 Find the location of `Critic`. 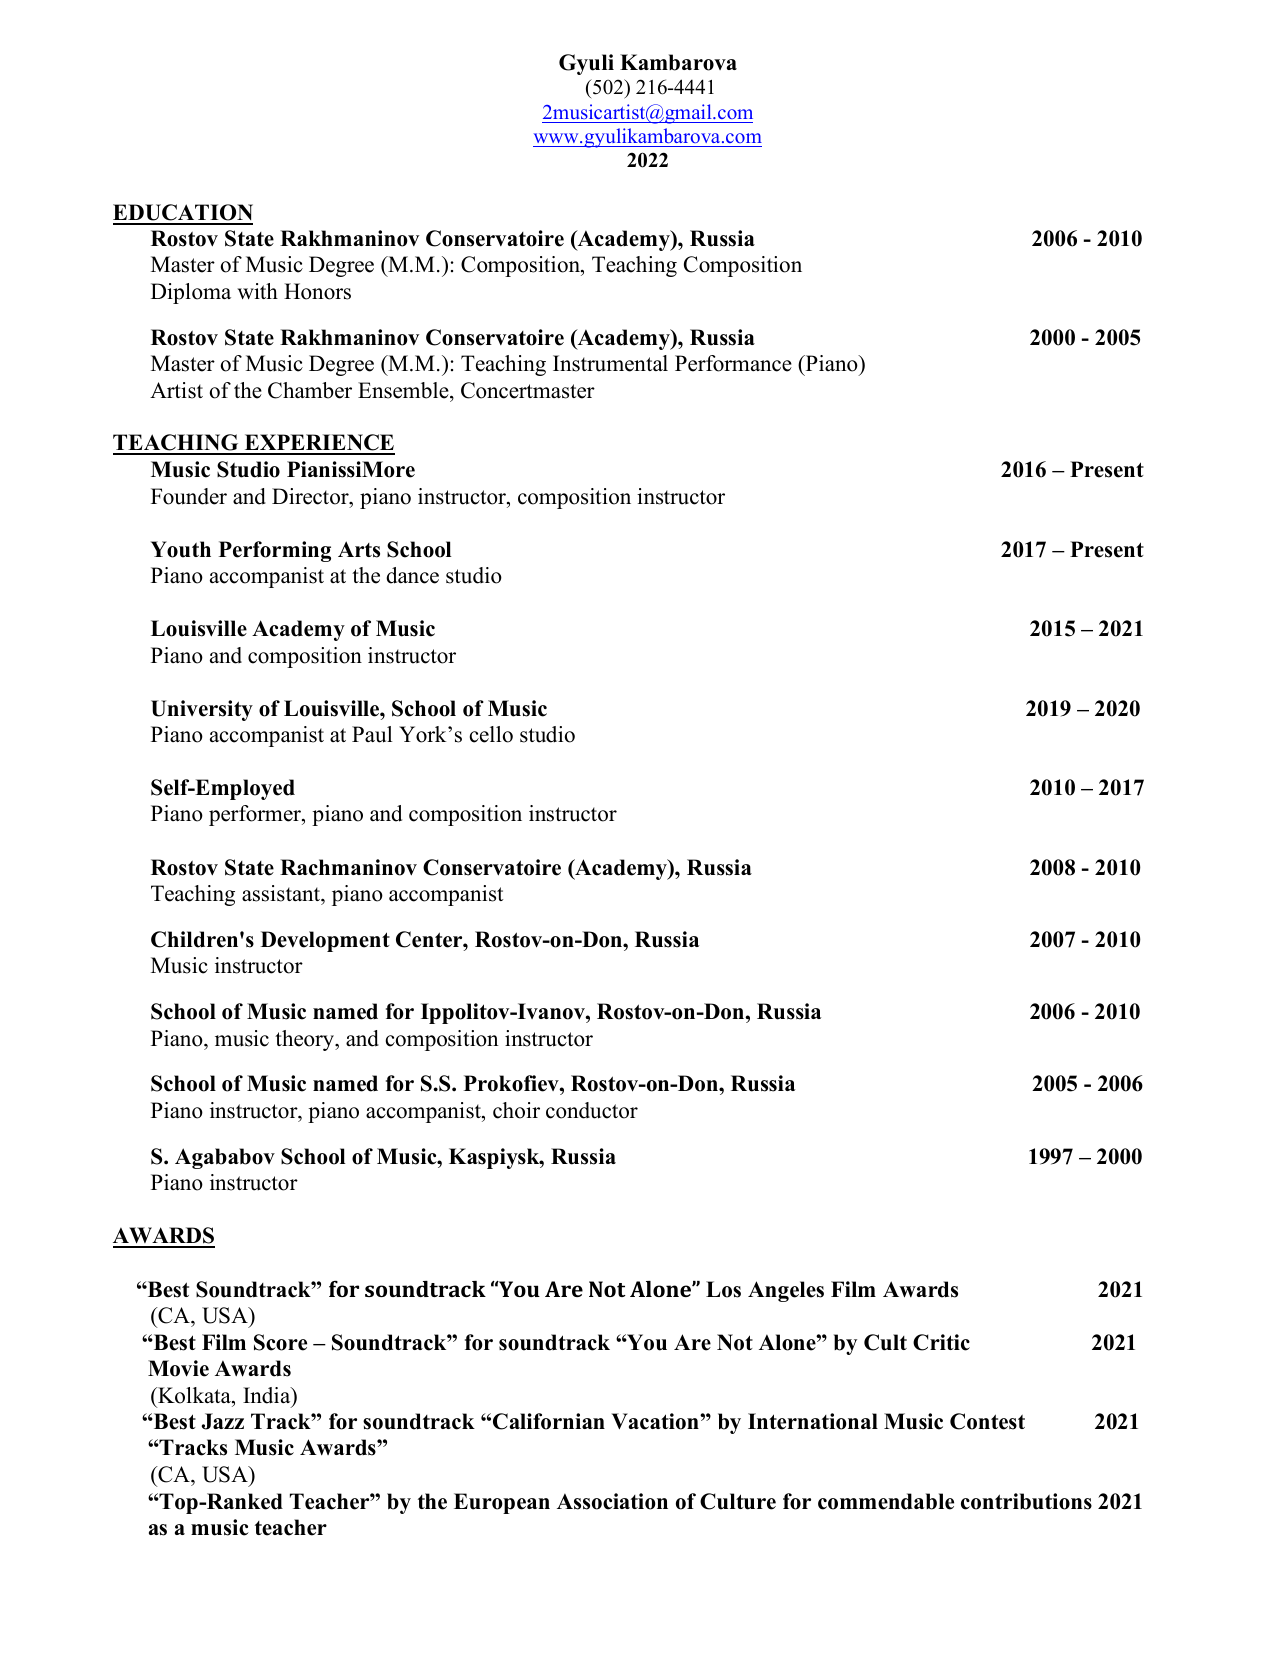

Critic is located at coordinates (941, 1342).
